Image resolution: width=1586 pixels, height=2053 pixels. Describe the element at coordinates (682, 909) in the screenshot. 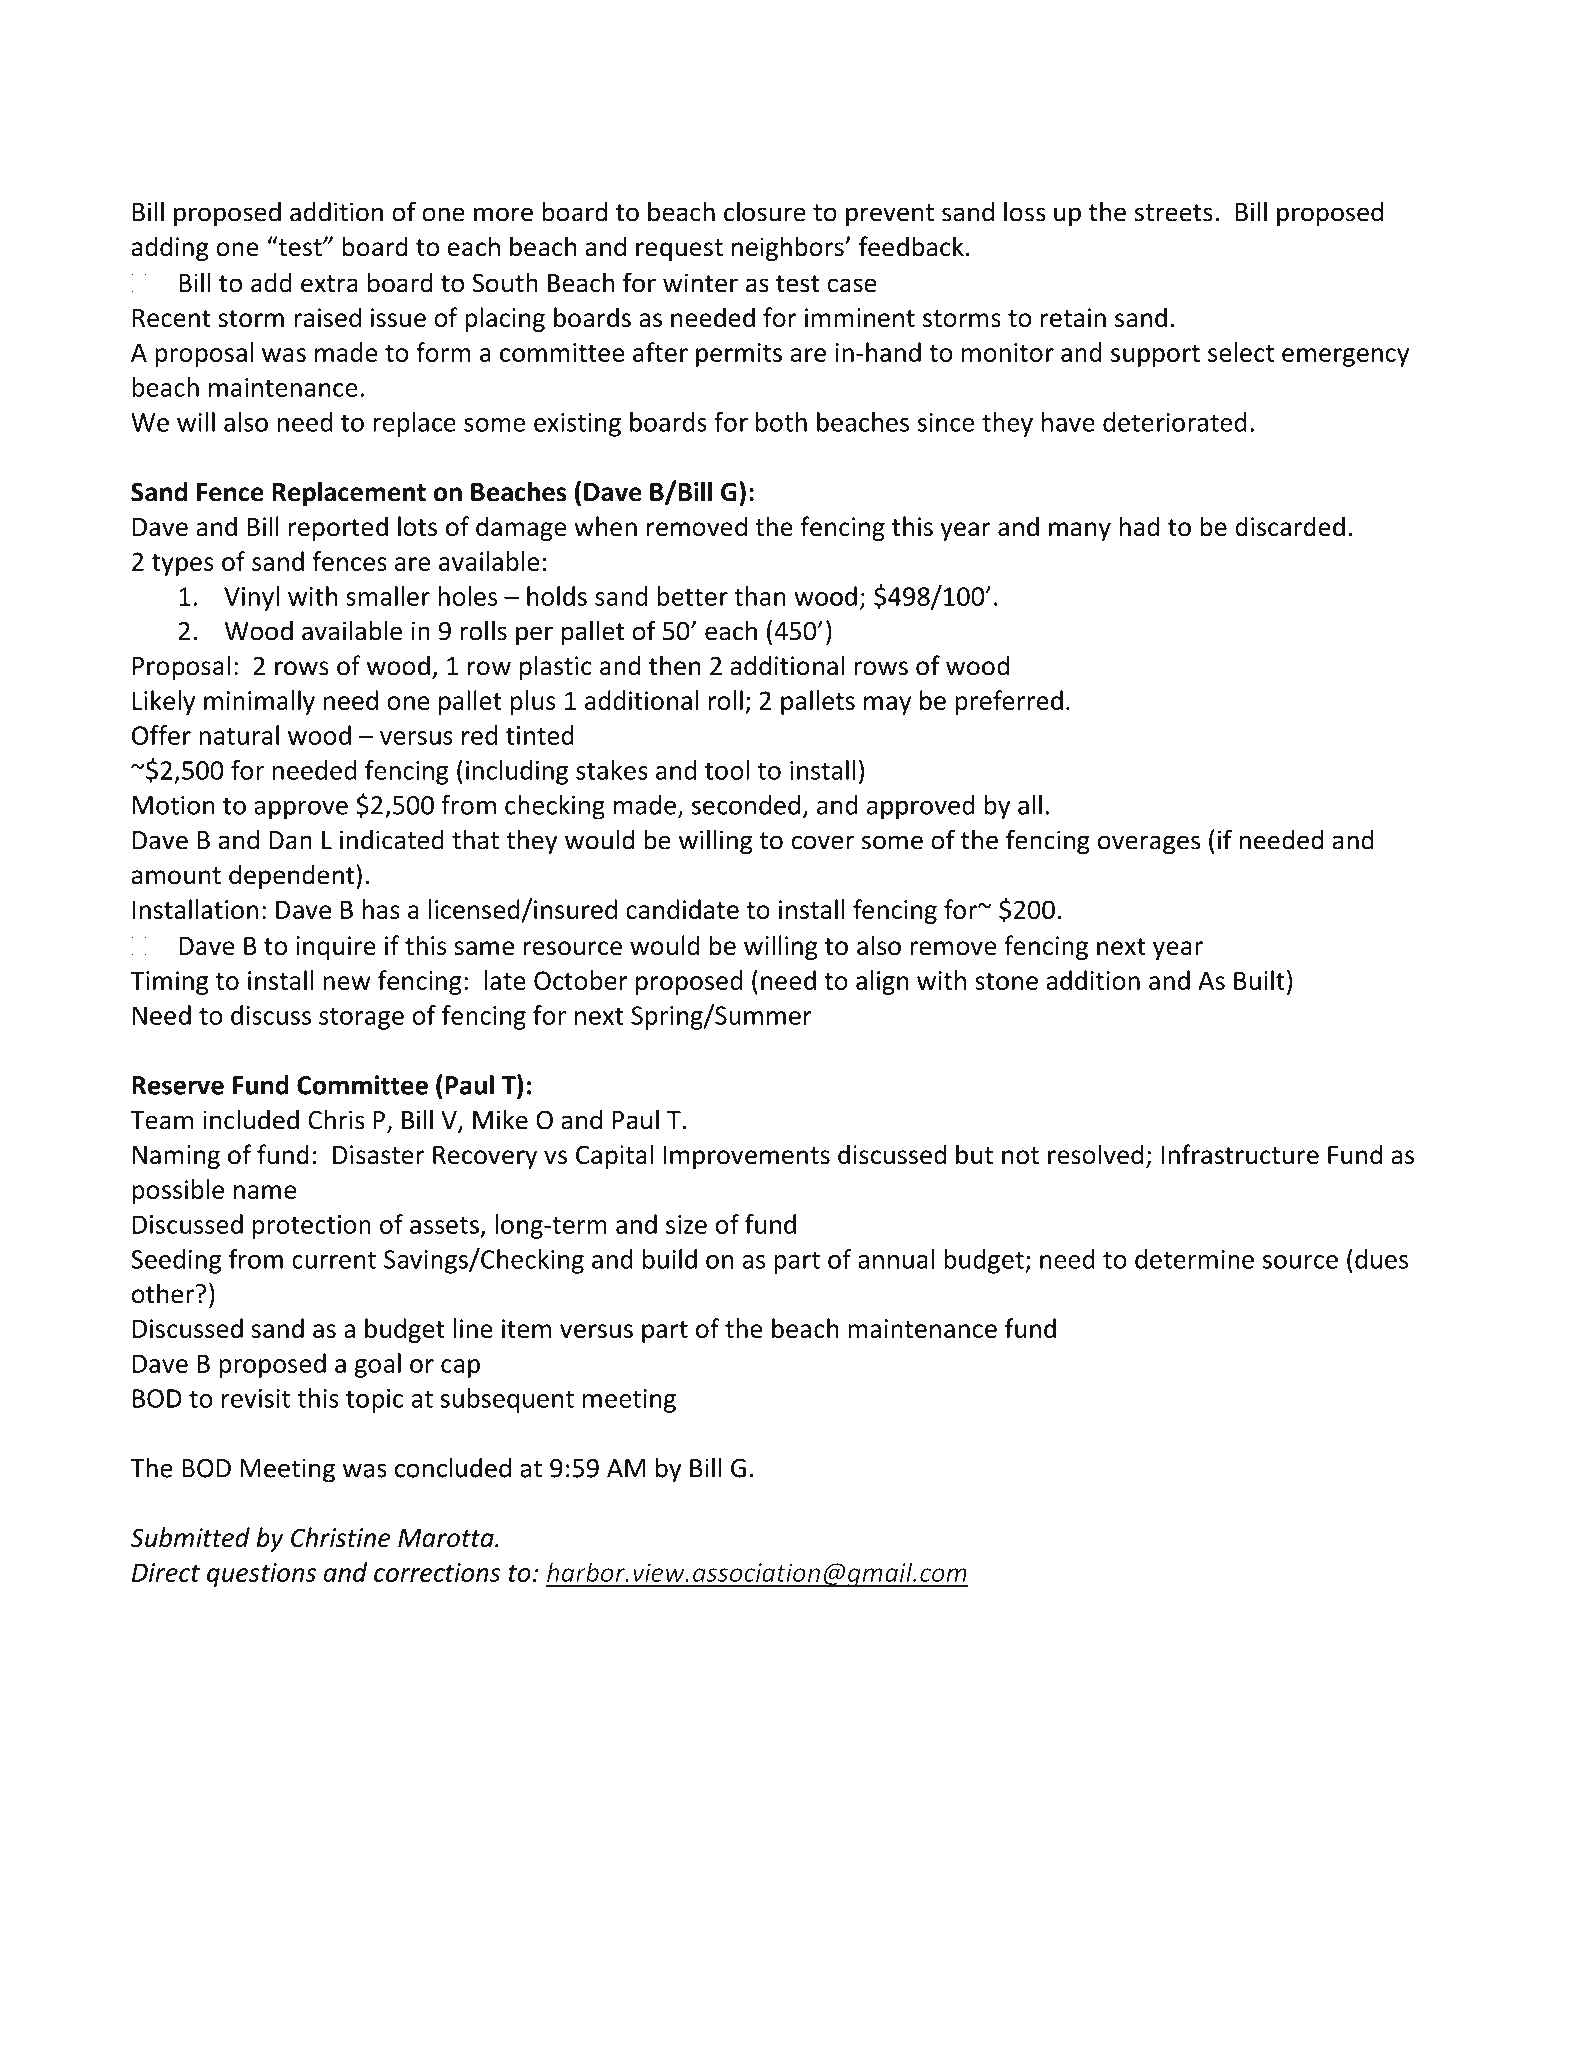

I see `candidate` at that location.
